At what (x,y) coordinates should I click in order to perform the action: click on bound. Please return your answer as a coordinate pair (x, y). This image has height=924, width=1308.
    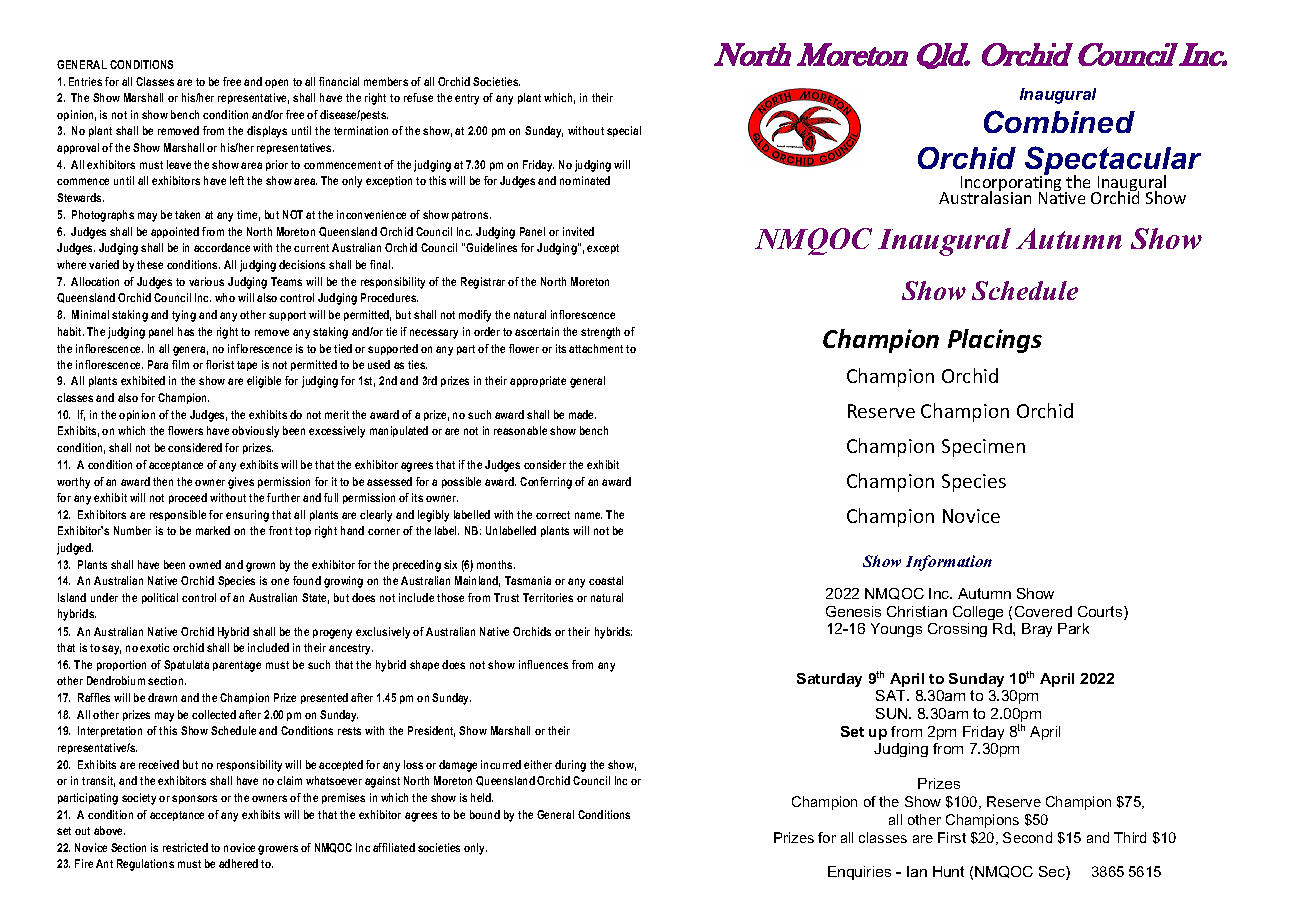
    Looking at the image, I should click on (485, 814).
